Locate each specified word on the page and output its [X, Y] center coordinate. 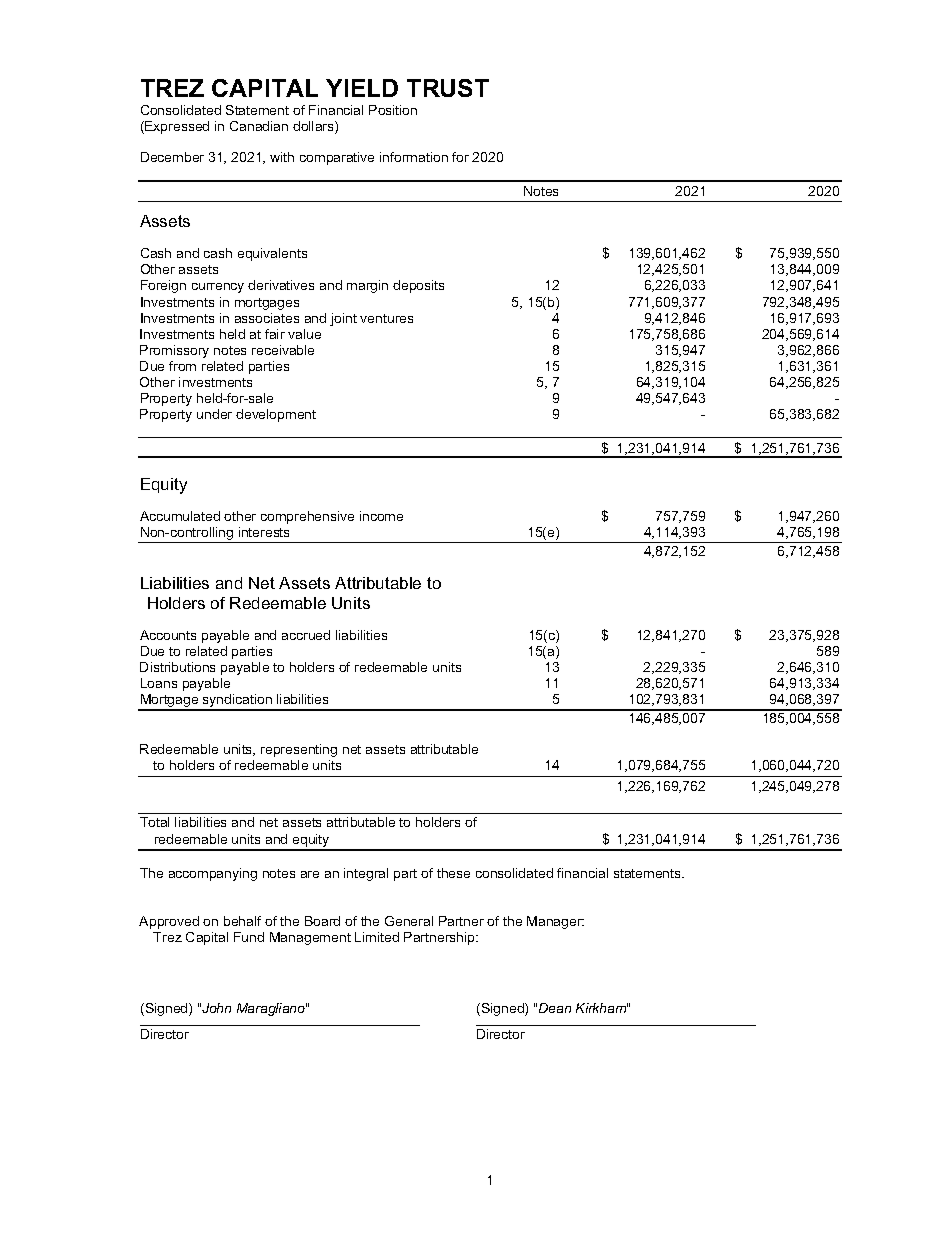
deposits [418, 286]
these [453, 873]
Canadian [259, 126]
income [381, 516]
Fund [249, 937]
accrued [306, 635]
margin [367, 286]
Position [393, 110]
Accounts [168, 635]
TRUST [448, 88]
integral [366, 874]
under [214, 414]
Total [154, 822]
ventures [386, 318]
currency [218, 288]
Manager [555, 922]
